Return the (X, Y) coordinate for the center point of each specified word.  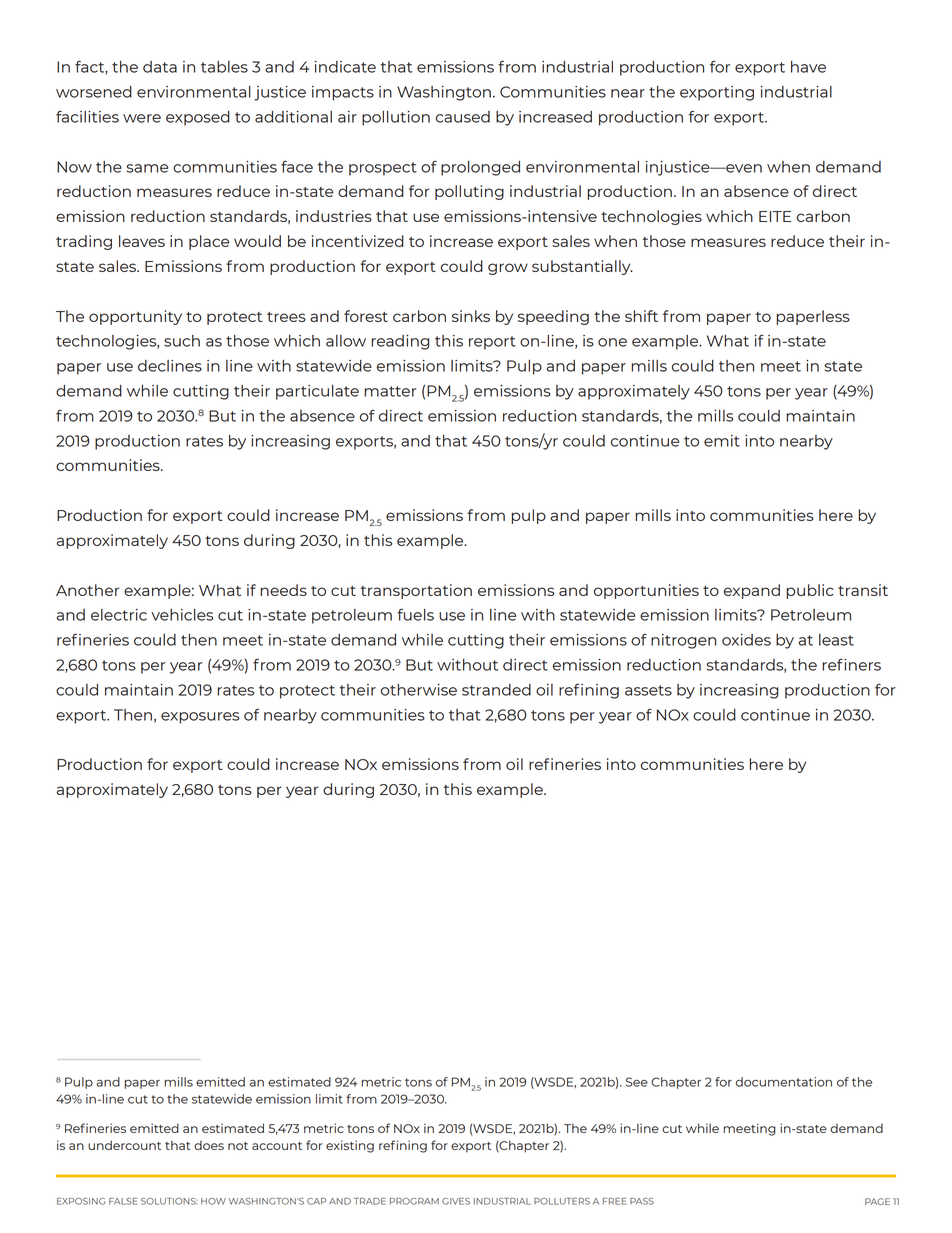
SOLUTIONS (169, 1201)
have (808, 67)
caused (463, 117)
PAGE (877, 1201)
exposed (198, 118)
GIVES (456, 1201)
